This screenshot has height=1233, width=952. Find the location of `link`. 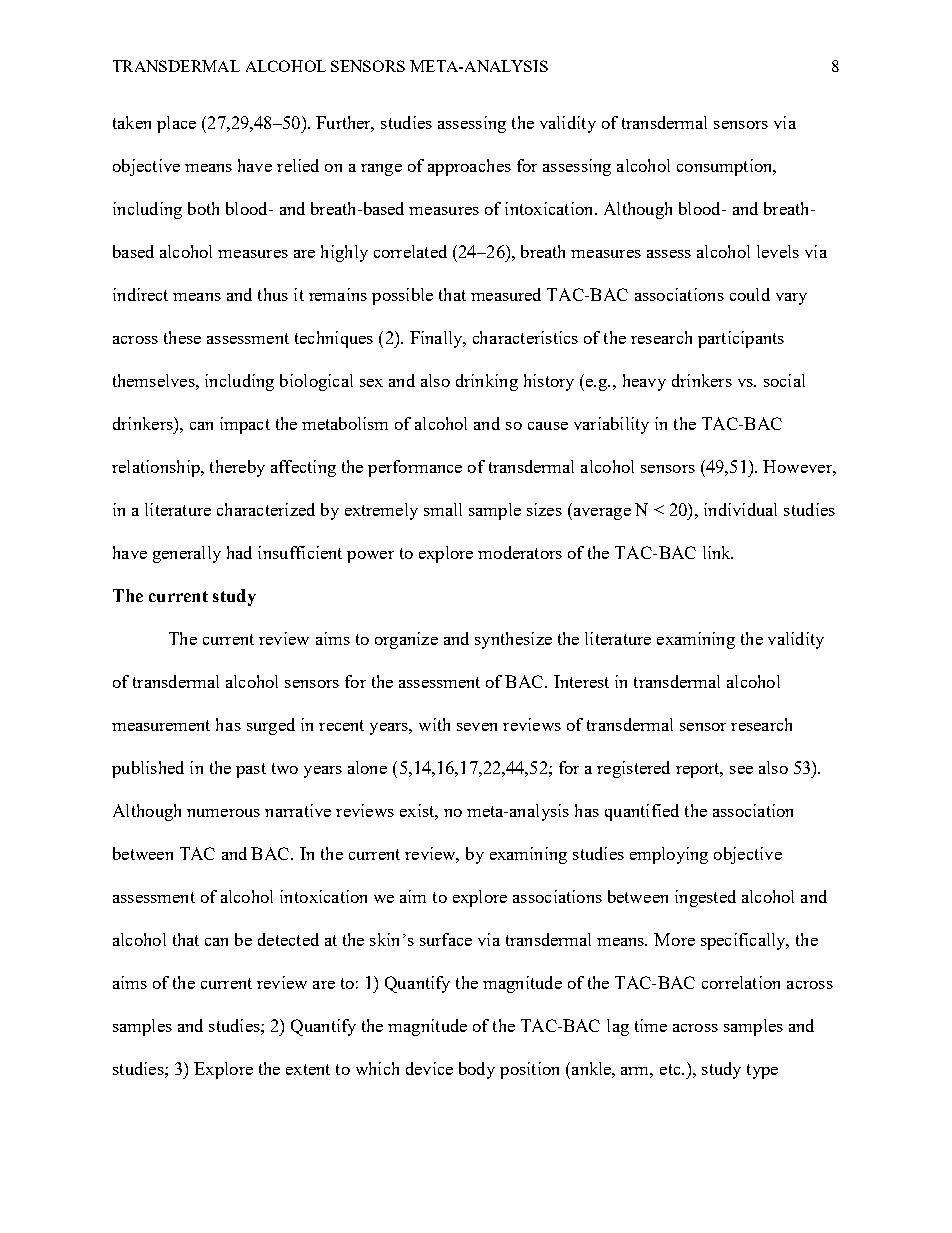

link is located at coordinates (718, 552).
